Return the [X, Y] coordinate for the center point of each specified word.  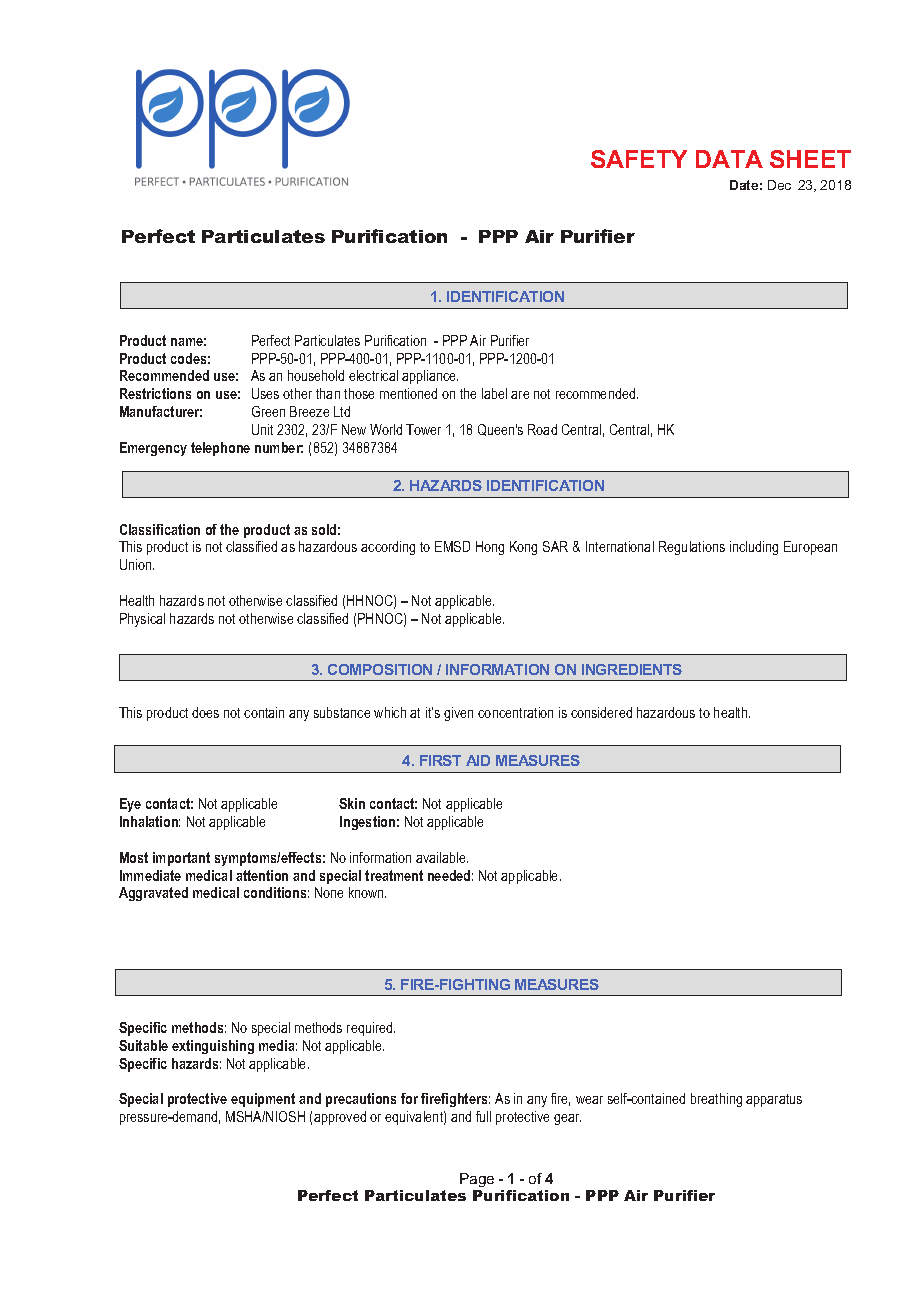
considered [601, 712]
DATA [729, 159]
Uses [265, 393]
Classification [160, 529]
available [442, 857]
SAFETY [639, 159]
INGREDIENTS [632, 669]
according [388, 548]
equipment [263, 1100]
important [181, 859]
